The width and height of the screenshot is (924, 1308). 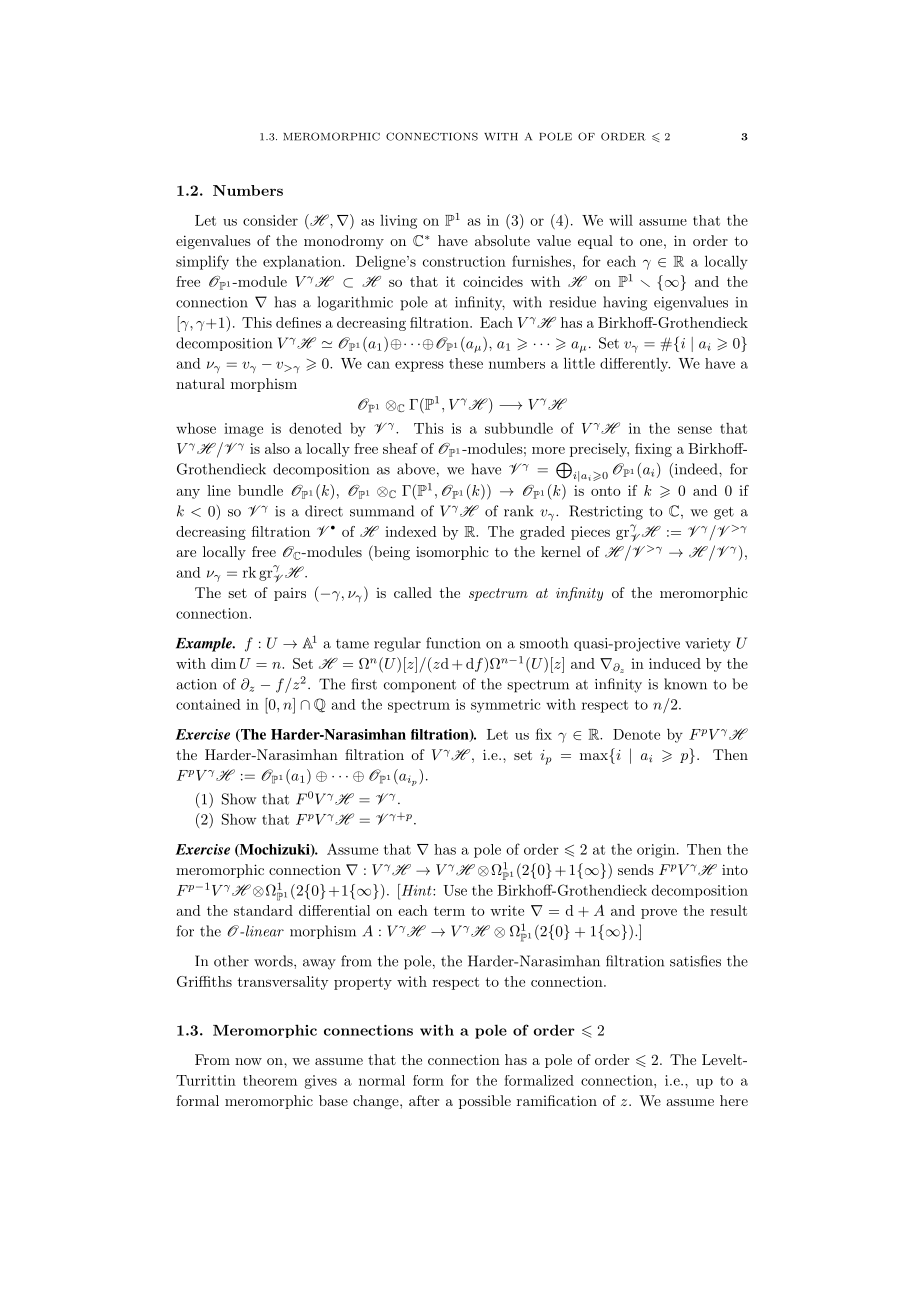 I want to click on Use, so click(x=455, y=890).
